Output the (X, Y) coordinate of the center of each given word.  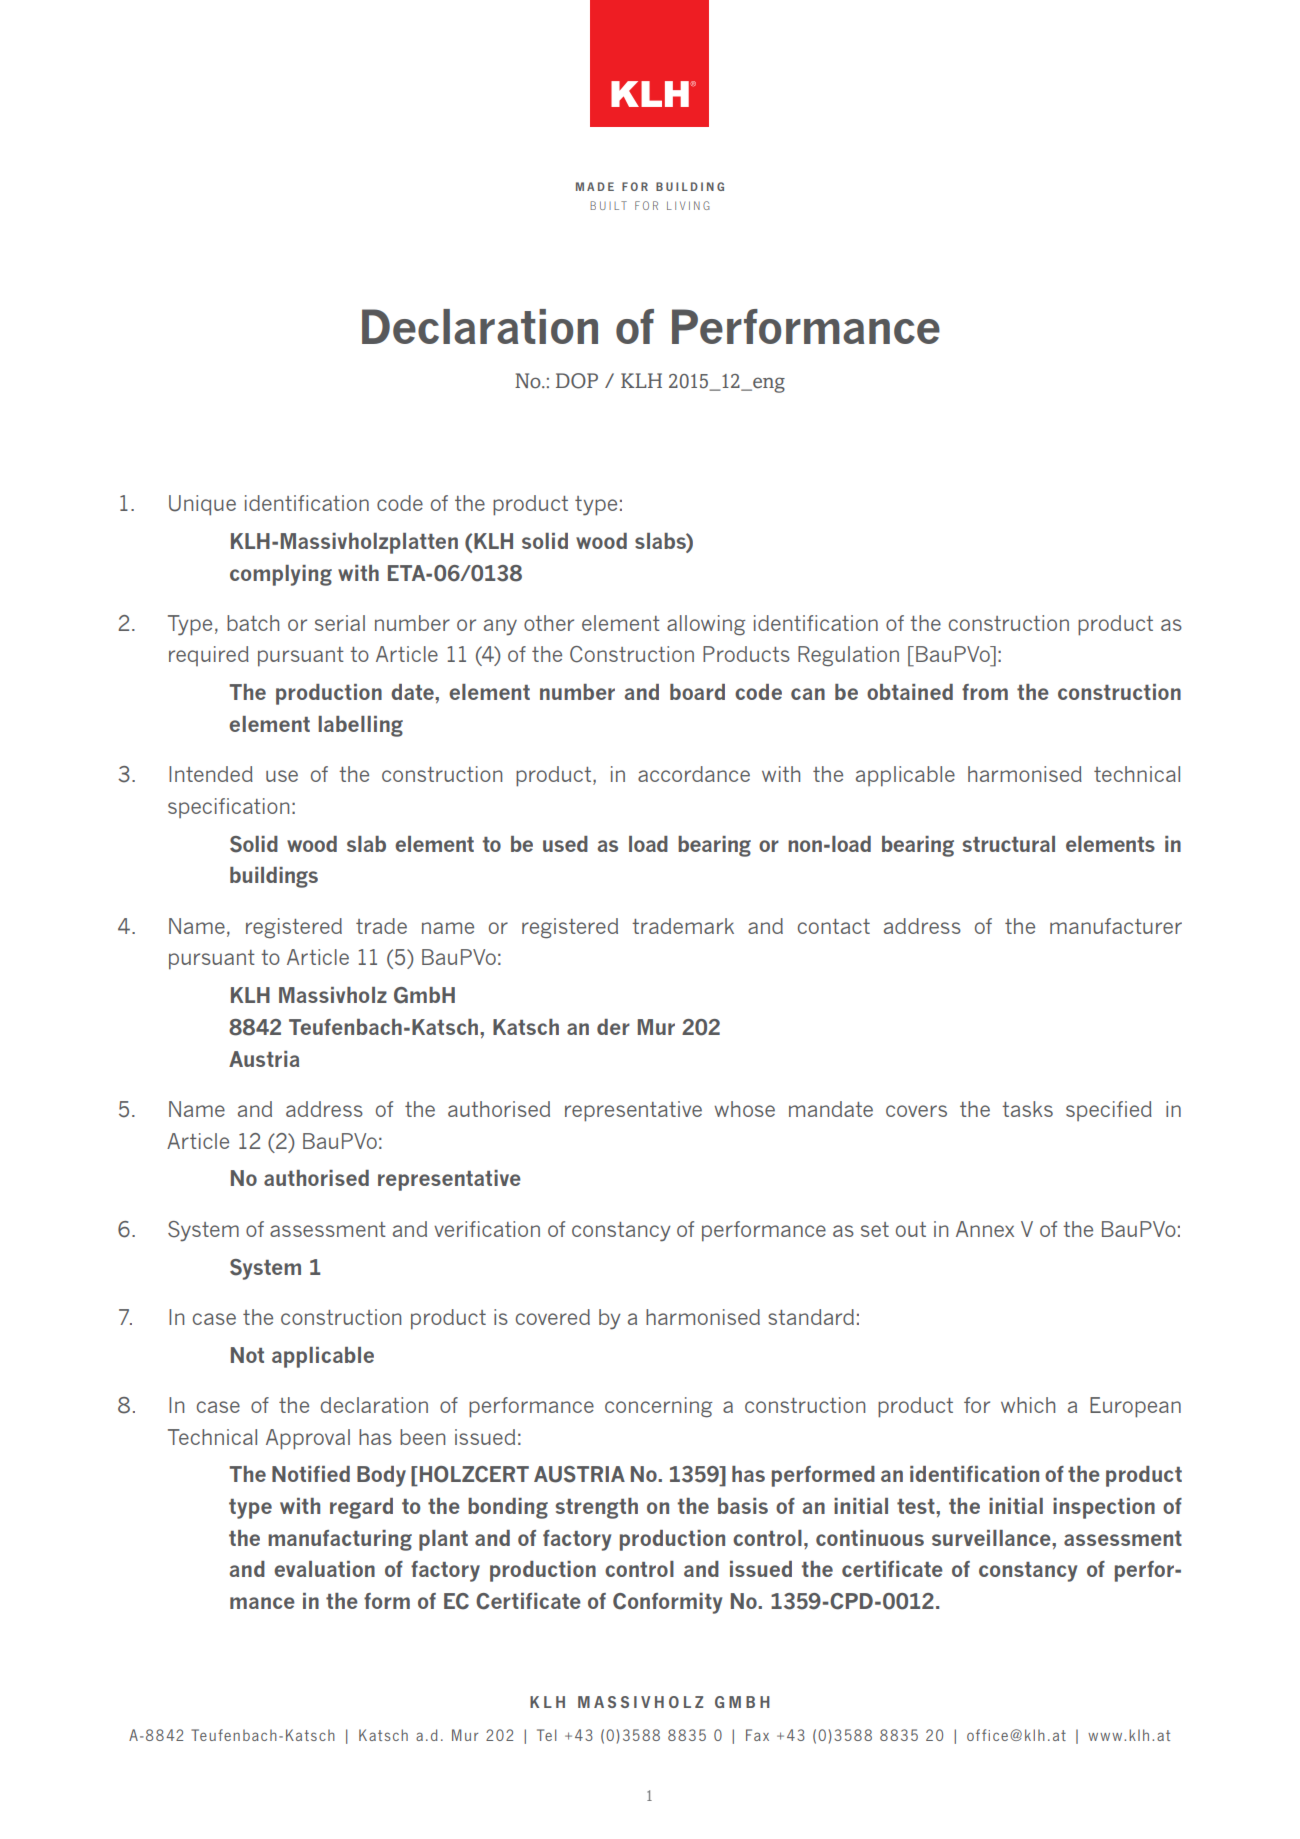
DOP (577, 381)
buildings (274, 877)
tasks (1027, 1109)
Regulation (848, 656)
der (613, 1027)
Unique (202, 505)
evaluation (324, 1569)
